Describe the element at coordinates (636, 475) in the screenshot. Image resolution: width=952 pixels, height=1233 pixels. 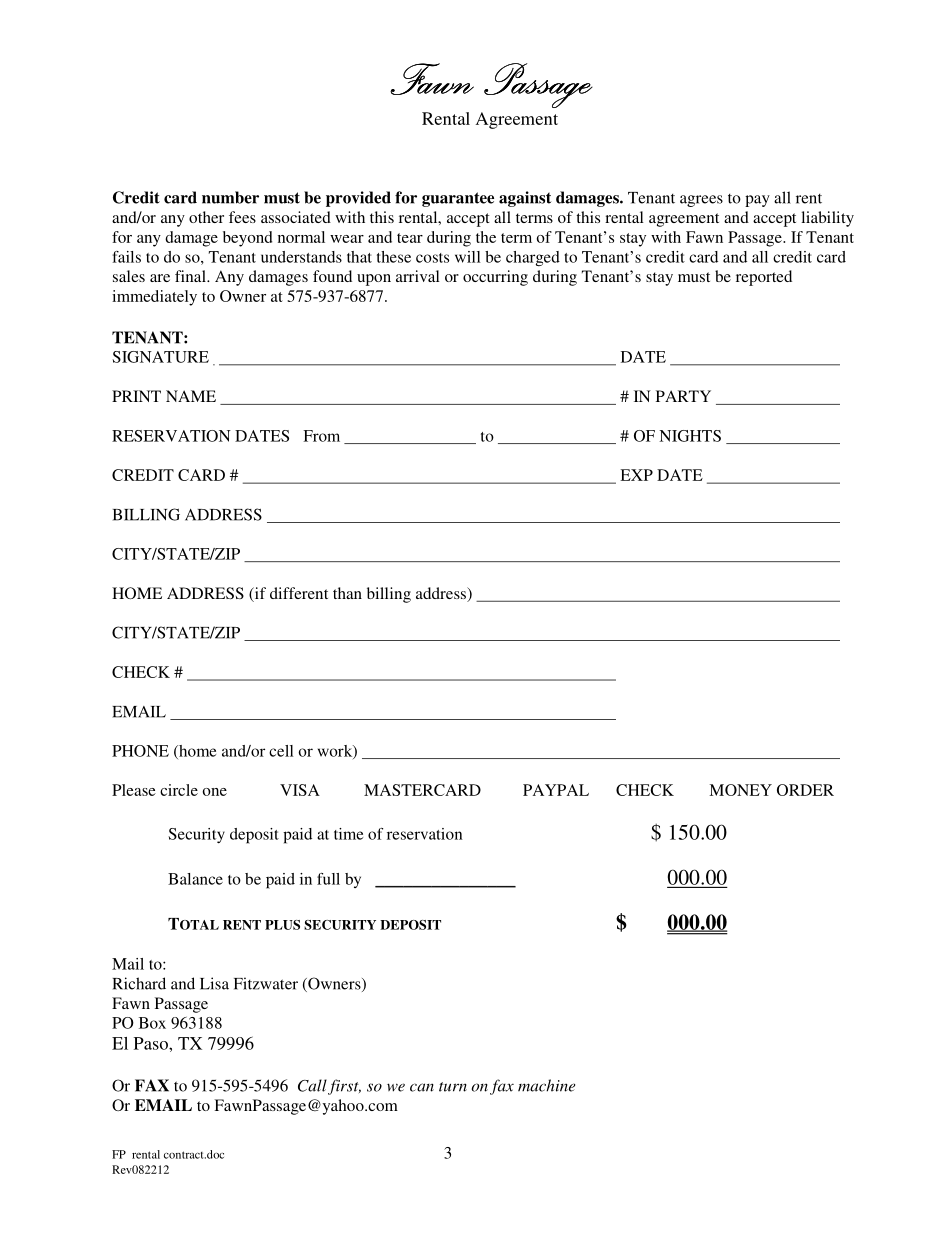
I see `EXP` at that location.
